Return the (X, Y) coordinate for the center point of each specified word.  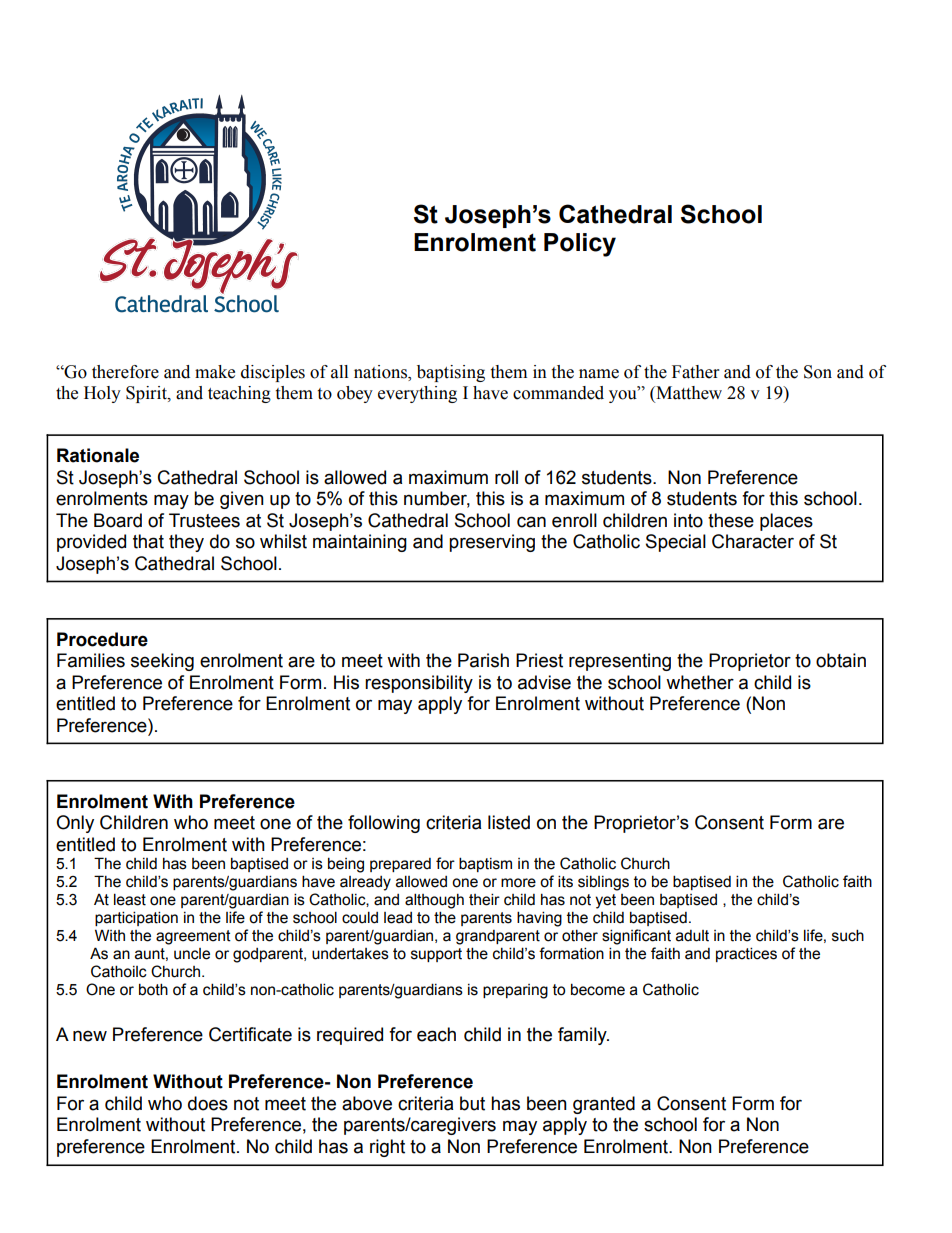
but (472, 1103)
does (208, 1103)
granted (604, 1105)
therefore (125, 372)
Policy (580, 245)
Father (695, 372)
